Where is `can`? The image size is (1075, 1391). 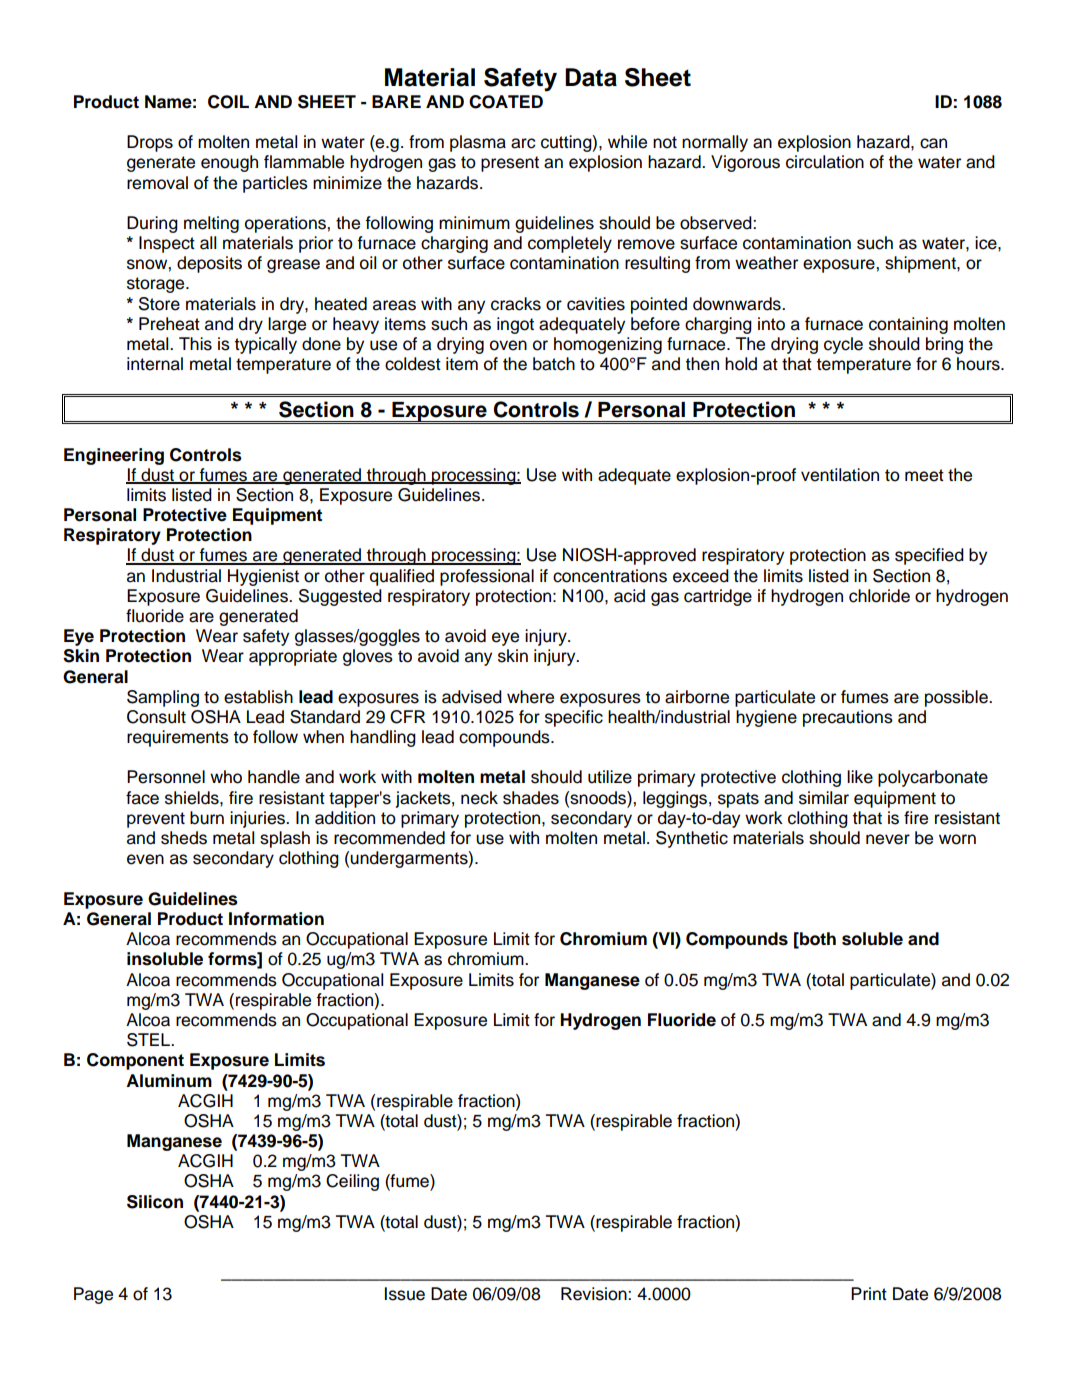 can is located at coordinates (933, 143).
